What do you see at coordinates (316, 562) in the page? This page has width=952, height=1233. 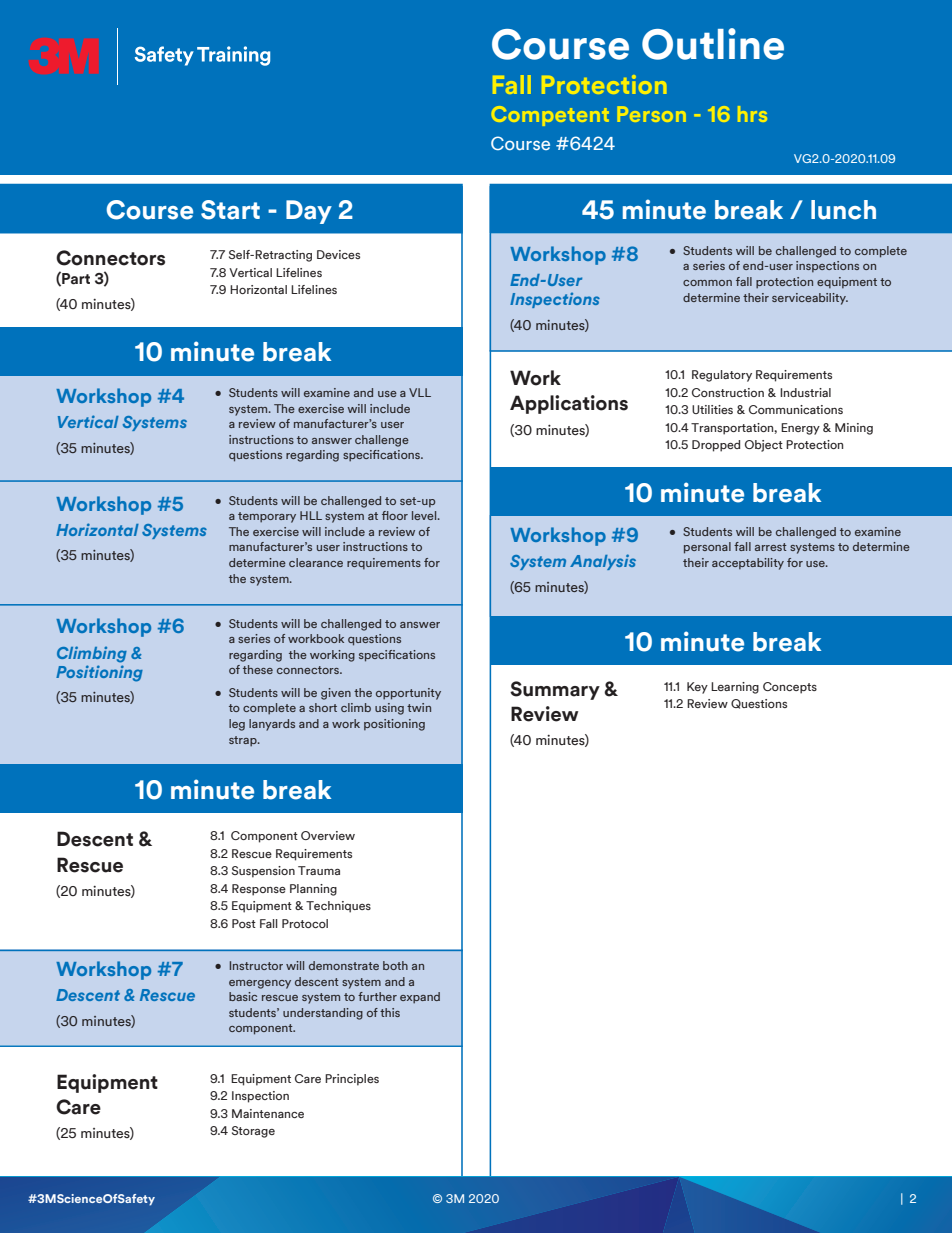 I see `clearance` at bounding box center [316, 562].
